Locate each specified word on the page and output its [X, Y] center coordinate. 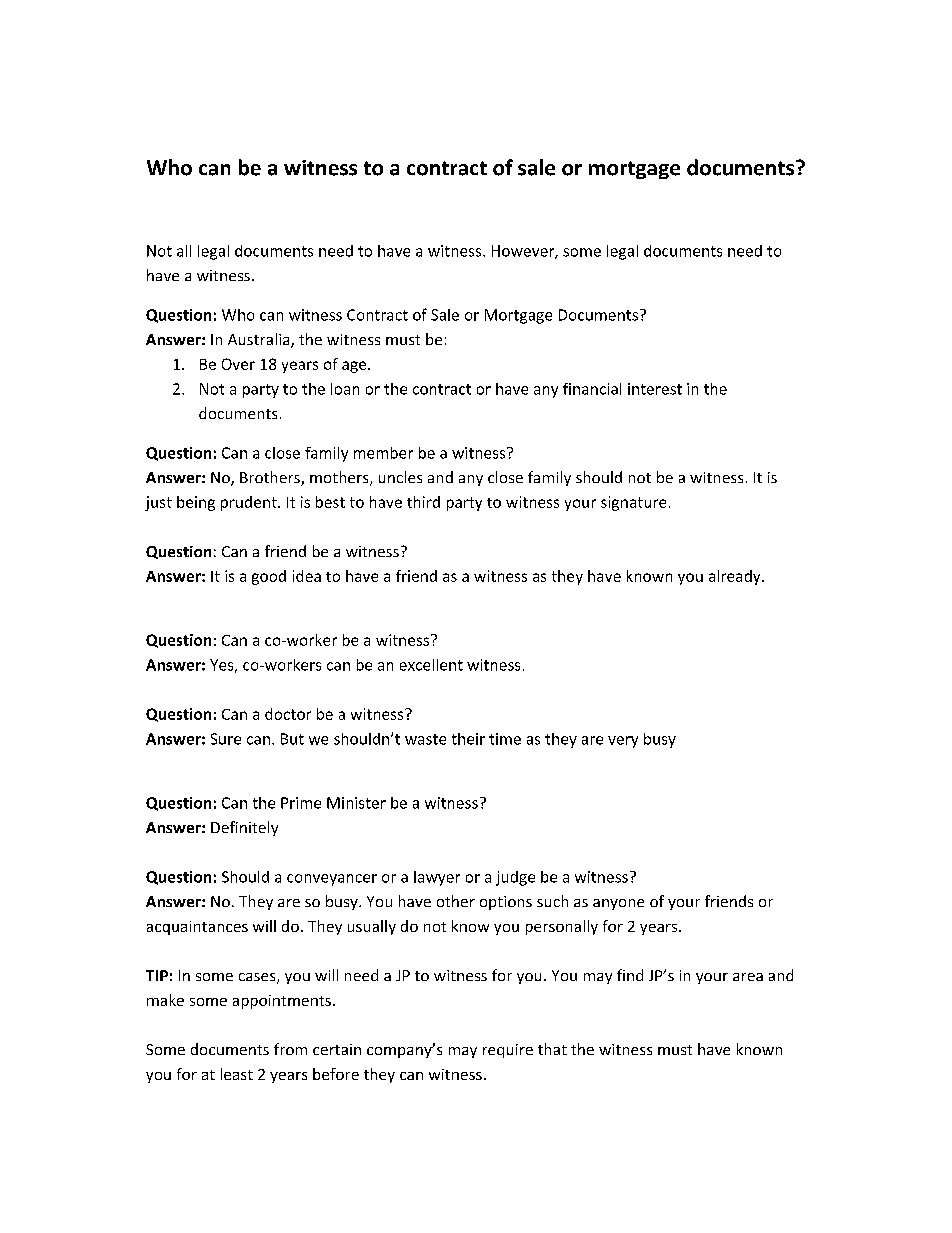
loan [345, 389]
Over [238, 364]
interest [655, 389]
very [623, 742]
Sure [226, 739]
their [468, 739]
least [237, 1074]
